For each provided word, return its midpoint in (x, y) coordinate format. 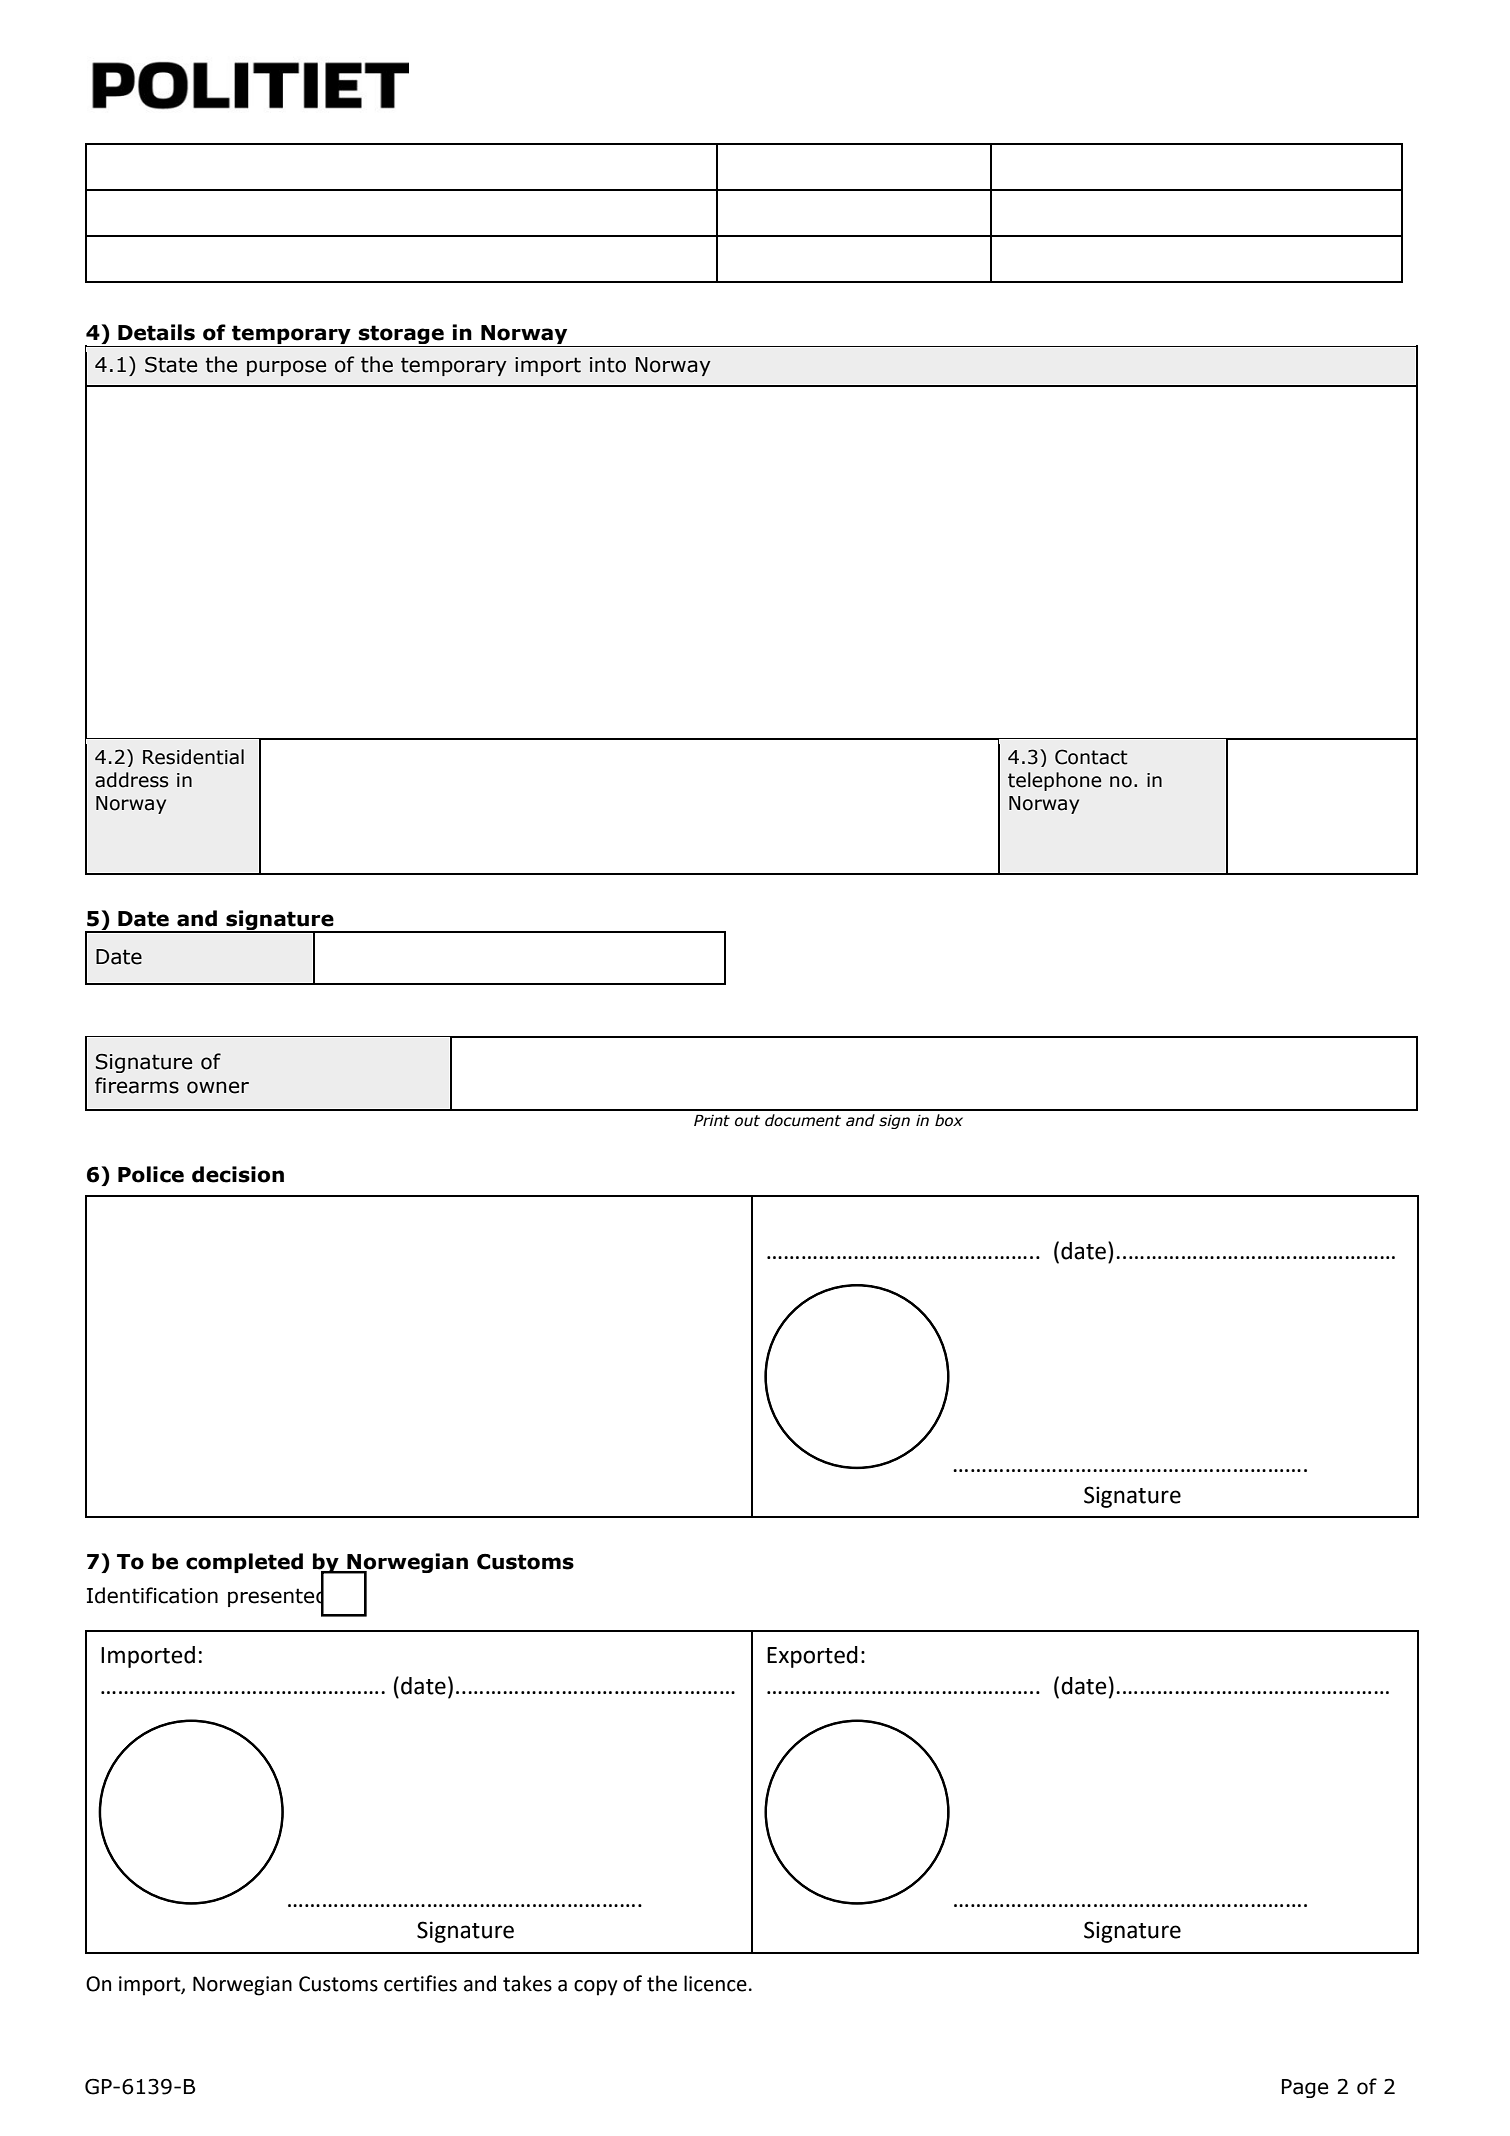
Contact (1091, 757)
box (949, 1120)
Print (712, 1120)
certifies (420, 1983)
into (608, 365)
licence (715, 1983)
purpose (286, 368)
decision (238, 1174)
